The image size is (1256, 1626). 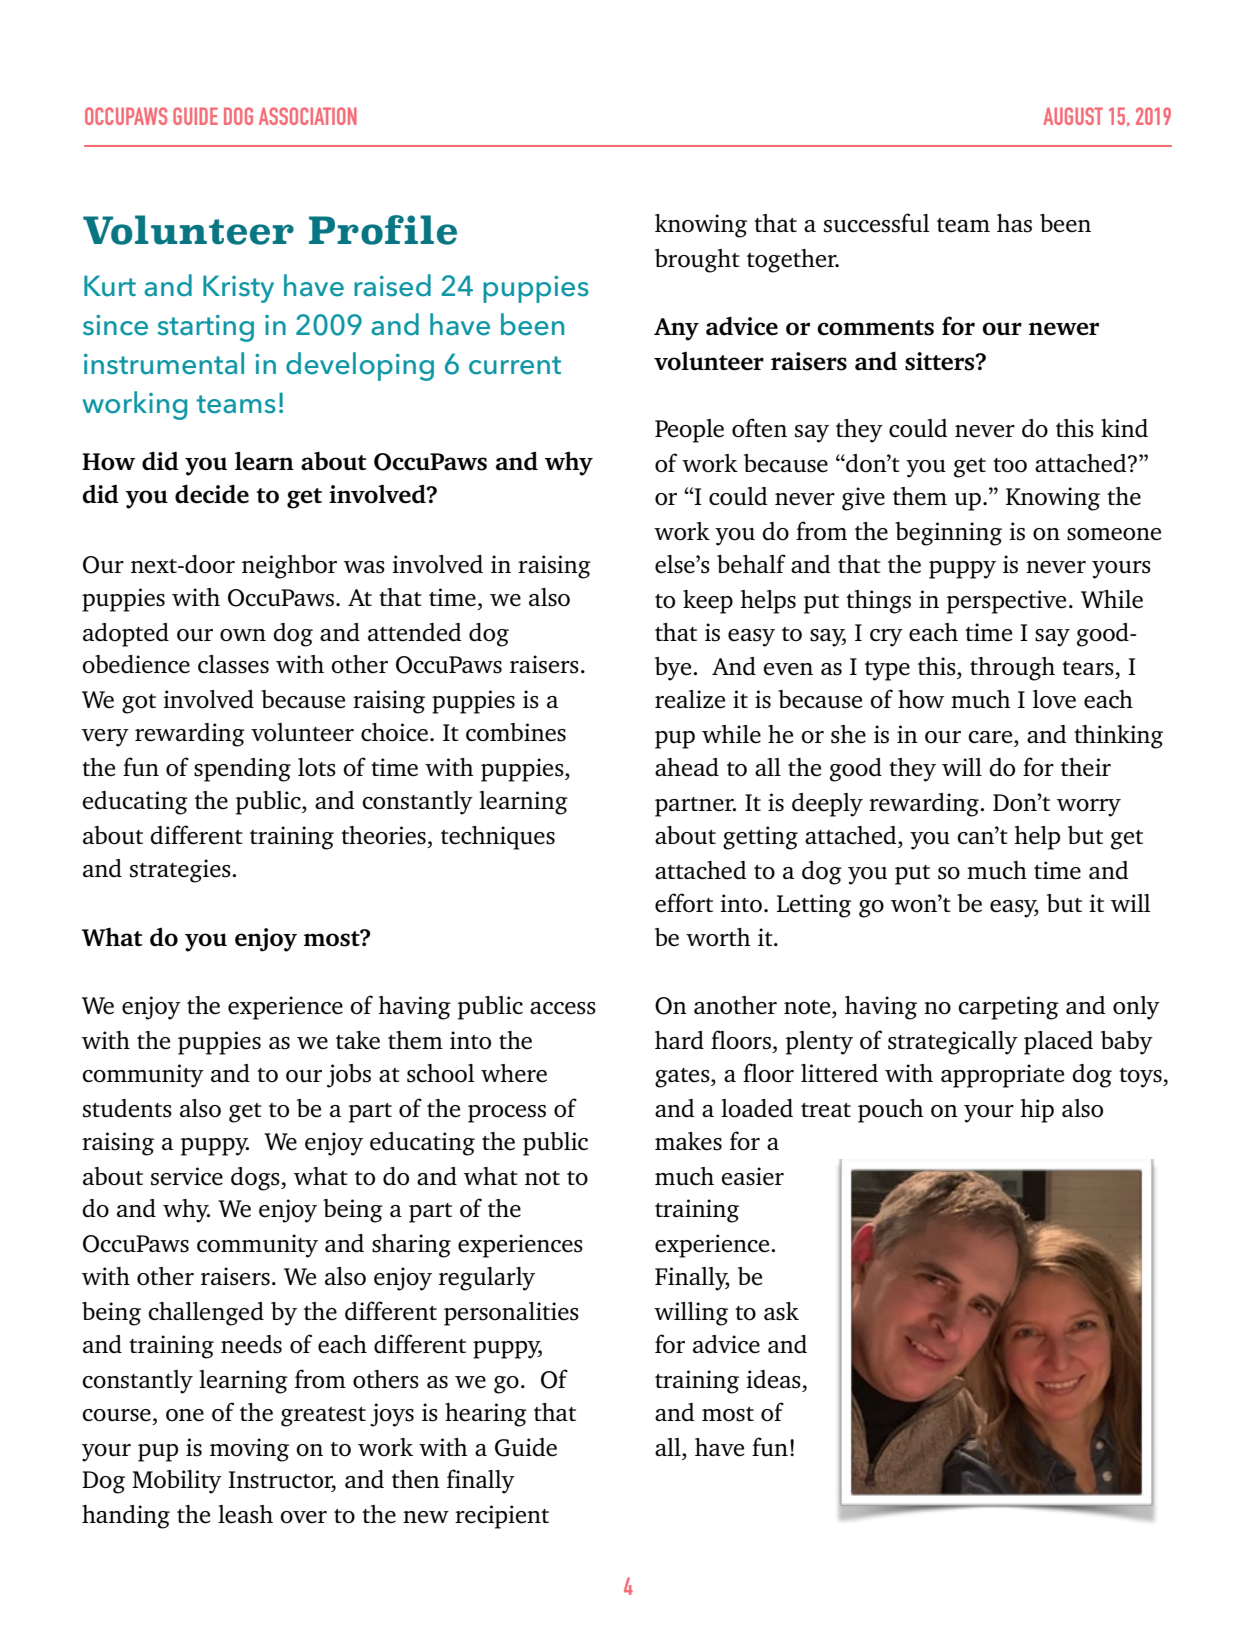 I want to click on ASSOCIATION, so click(x=308, y=116).
